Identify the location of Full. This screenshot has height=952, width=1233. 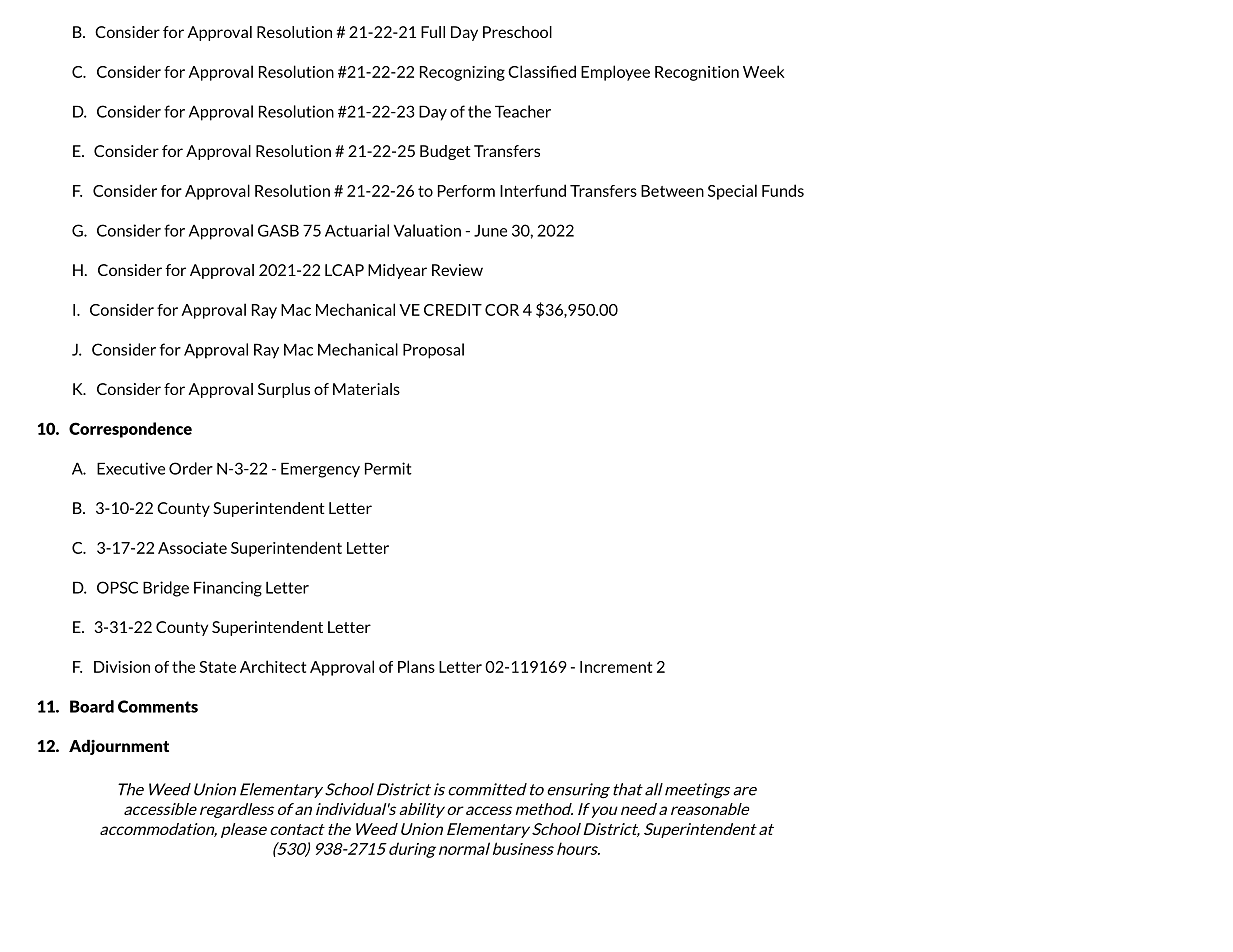
(433, 32).
